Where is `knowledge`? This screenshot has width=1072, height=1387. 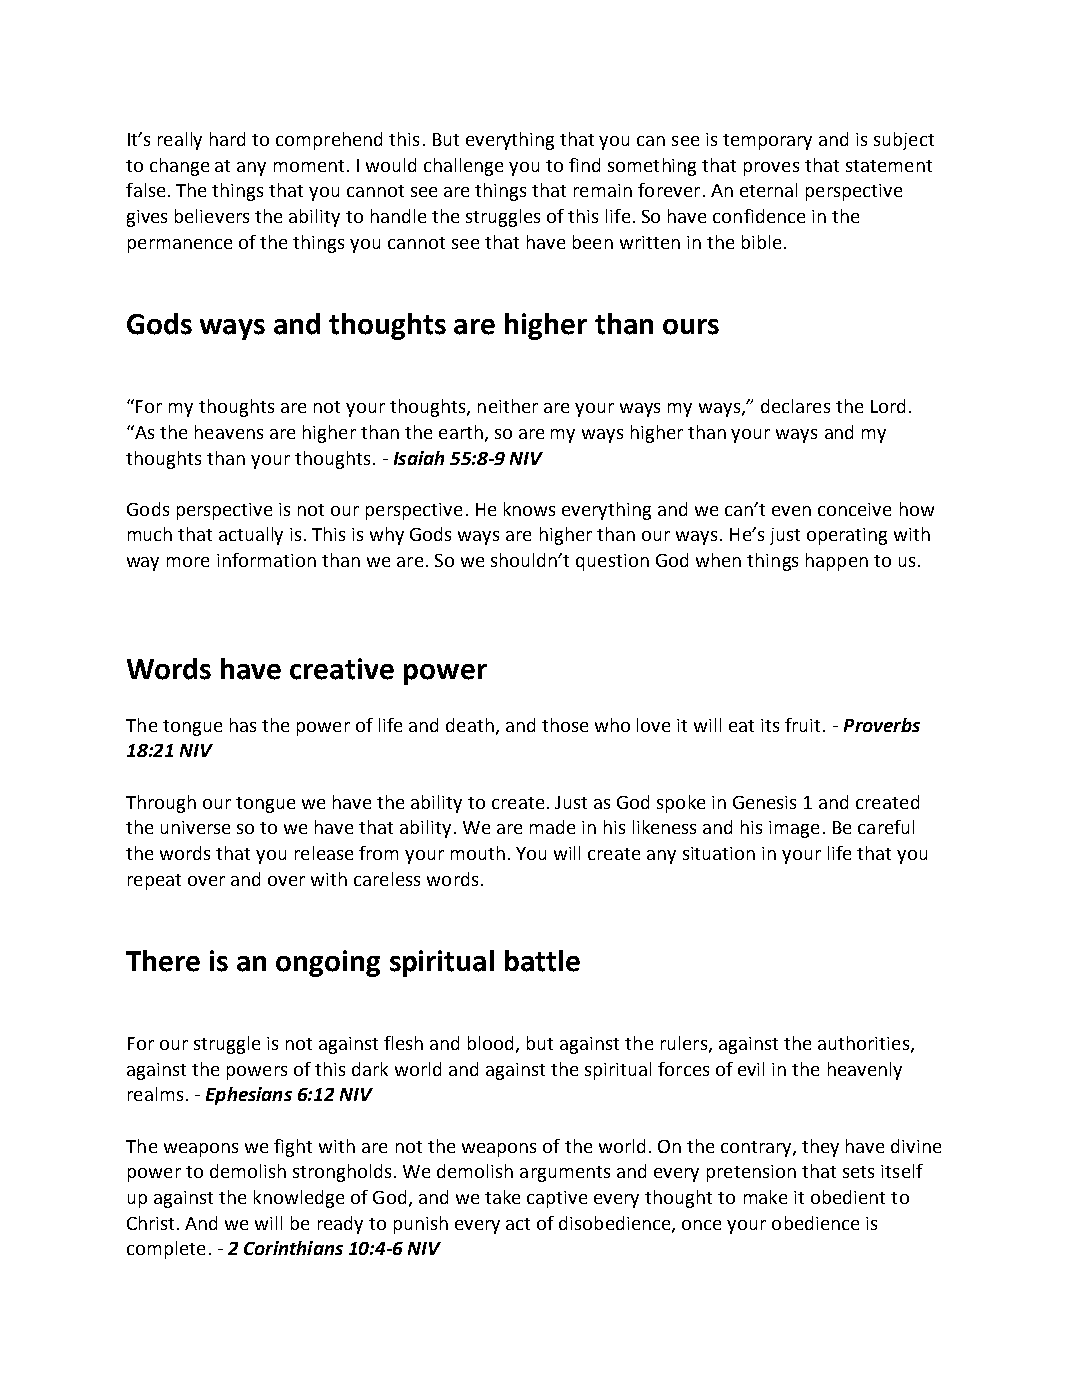
knowledge is located at coordinates (299, 1199).
